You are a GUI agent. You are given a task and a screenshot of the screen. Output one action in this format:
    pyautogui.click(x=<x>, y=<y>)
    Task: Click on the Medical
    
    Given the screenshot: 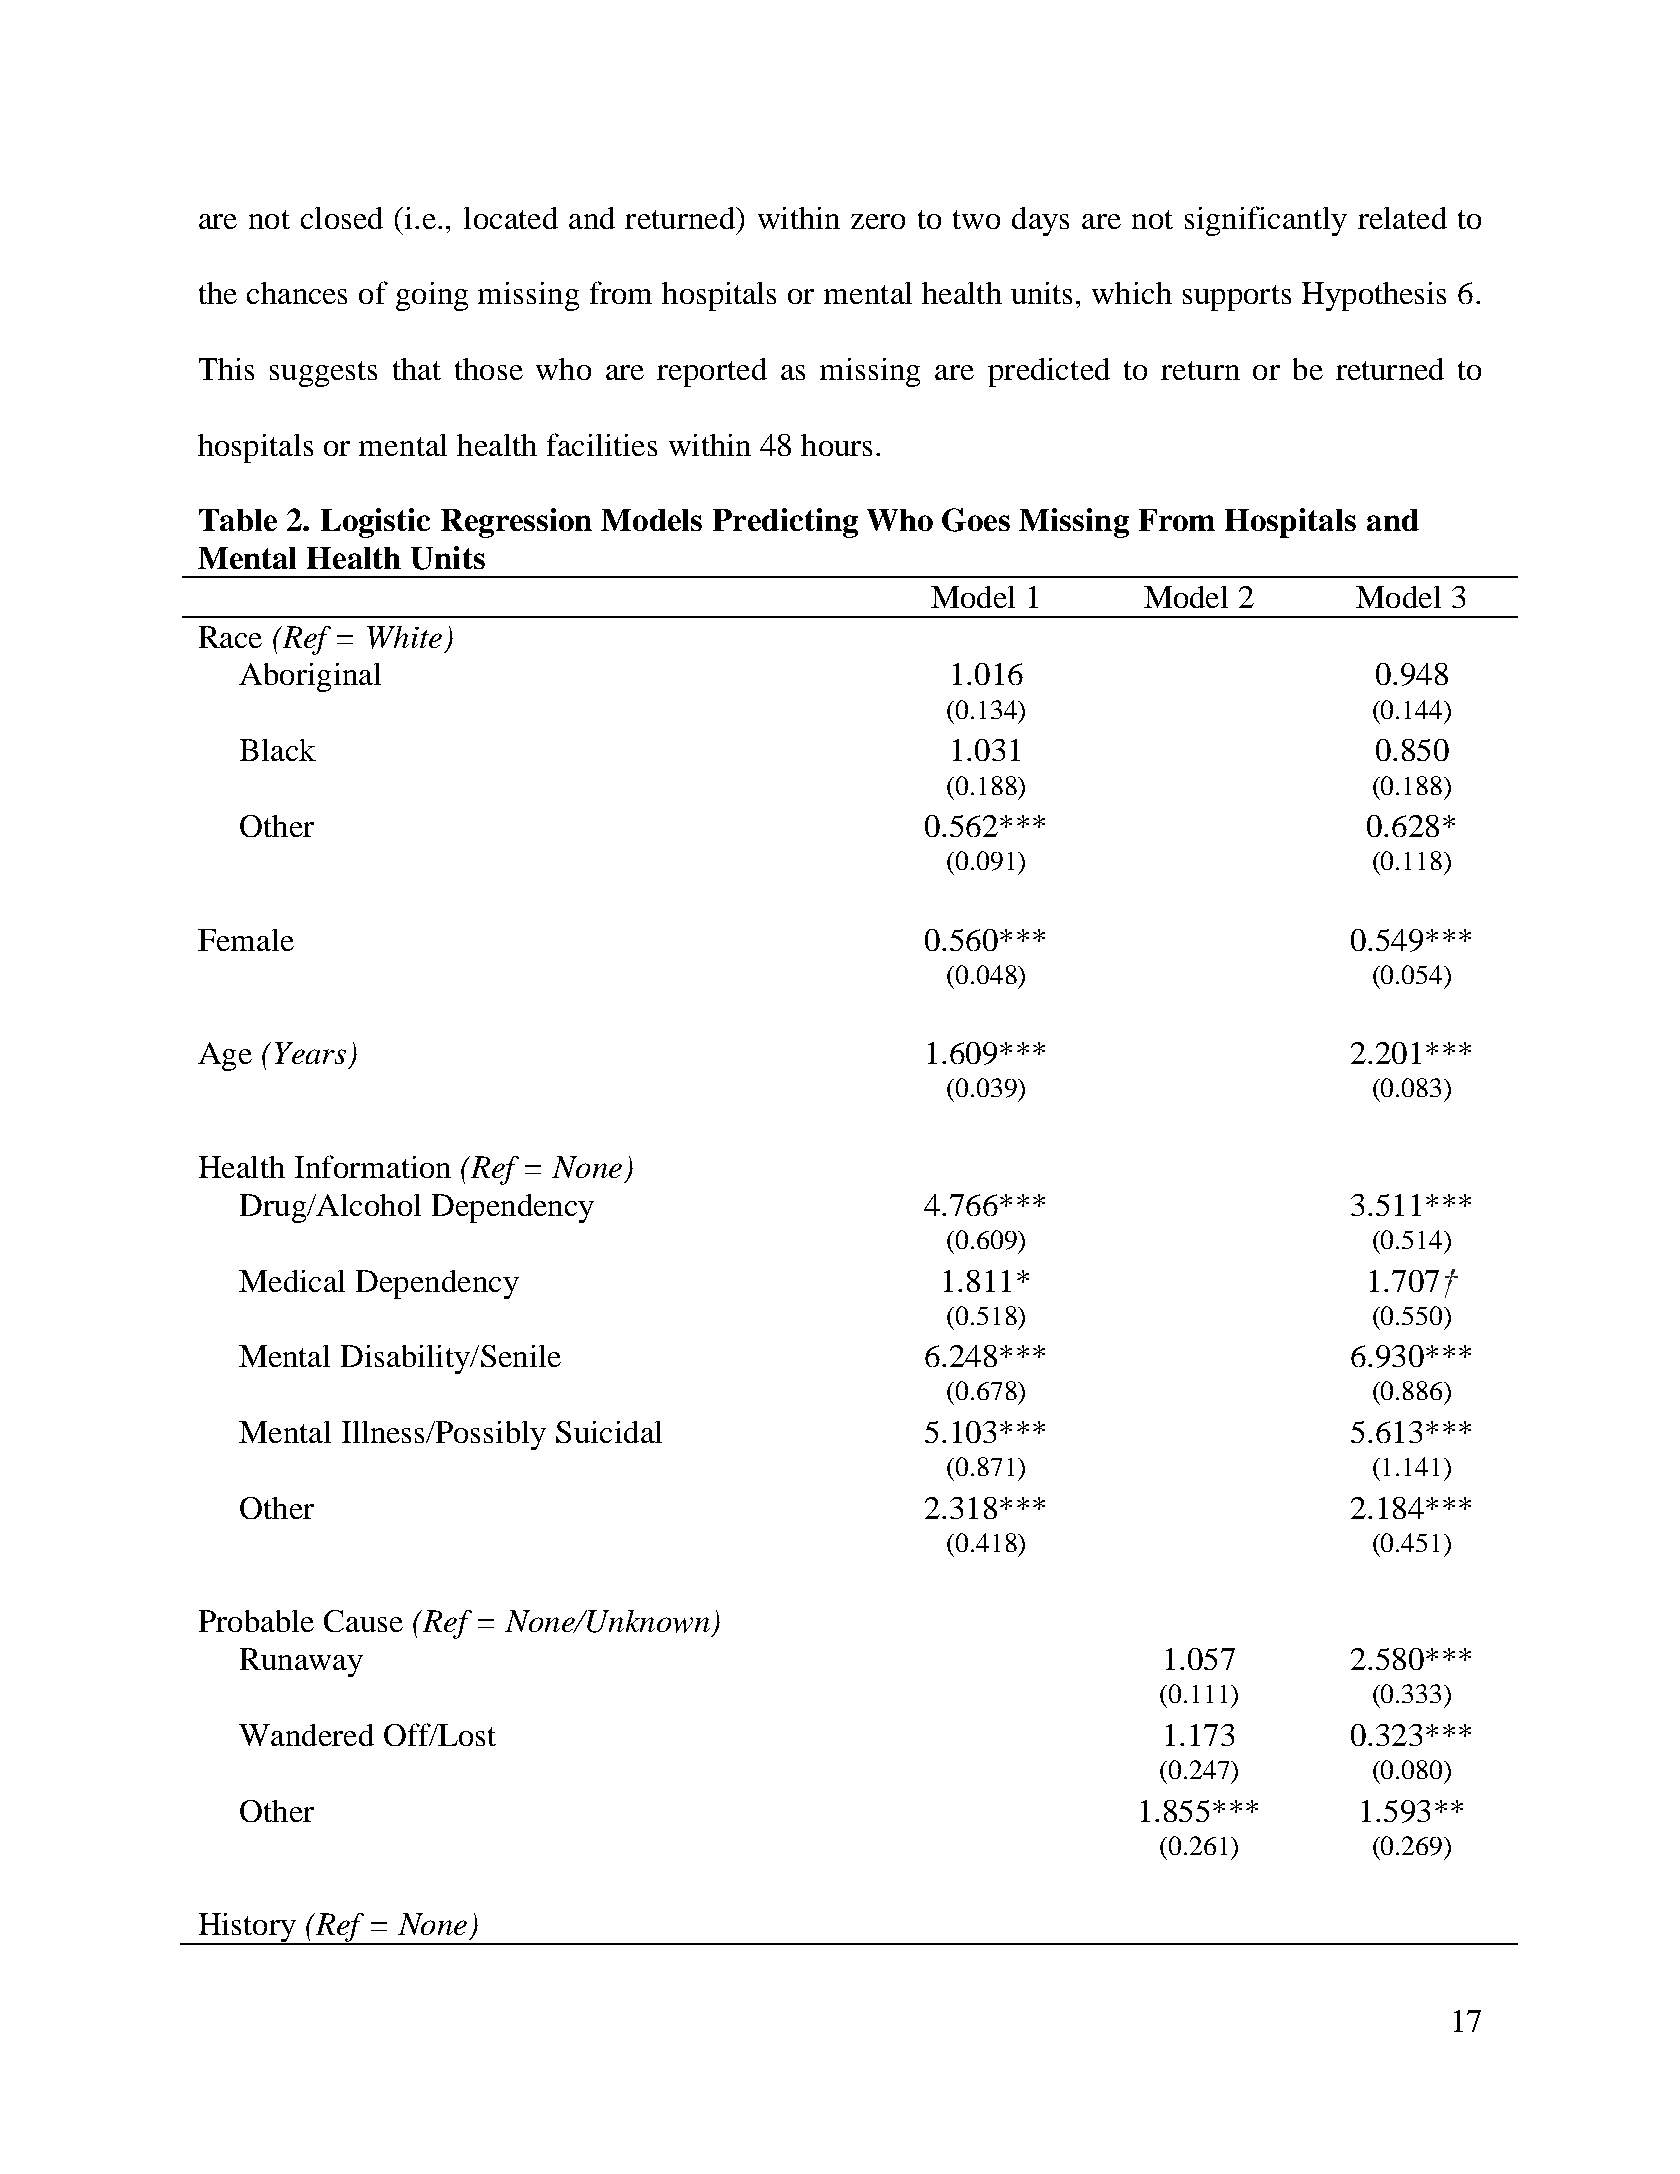 What is the action you would take?
    pyautogui.click(x=292, y=1281)
